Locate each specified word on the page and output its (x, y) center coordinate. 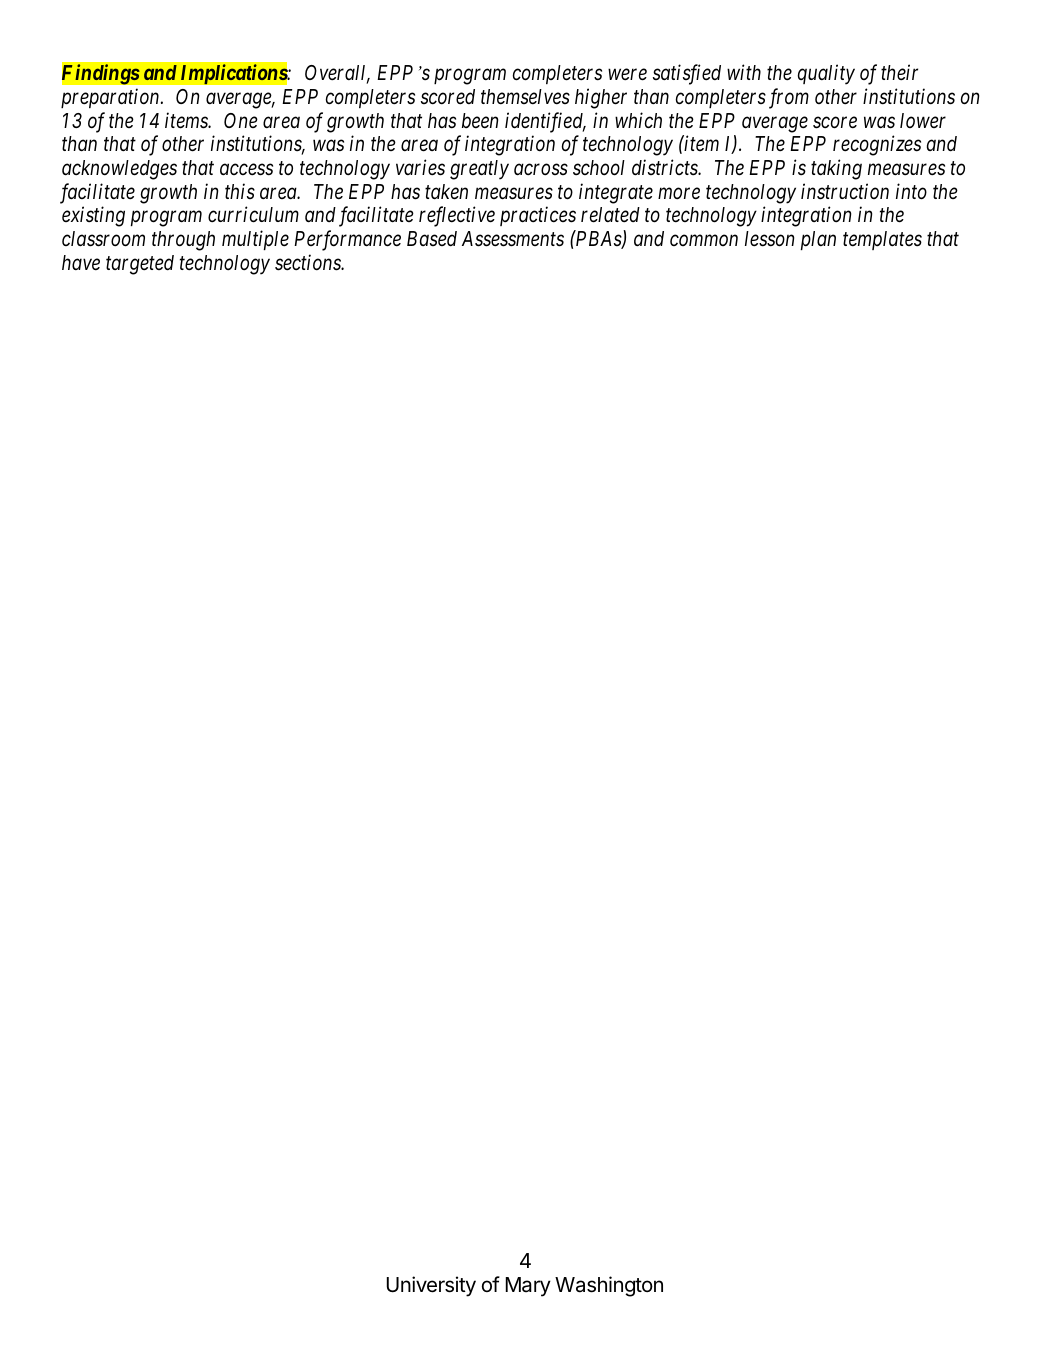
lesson (769, 239)
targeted (140, 265)
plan (818, 240)
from (789, 98)
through (183, 241)
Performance (347, 240)
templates (882, 240)
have (81, 263)
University (431, 1286)
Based (432, 239)
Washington (609, 1286)
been (480, 121)
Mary (528, 1287)
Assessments (513, 239)
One (241, 120)
